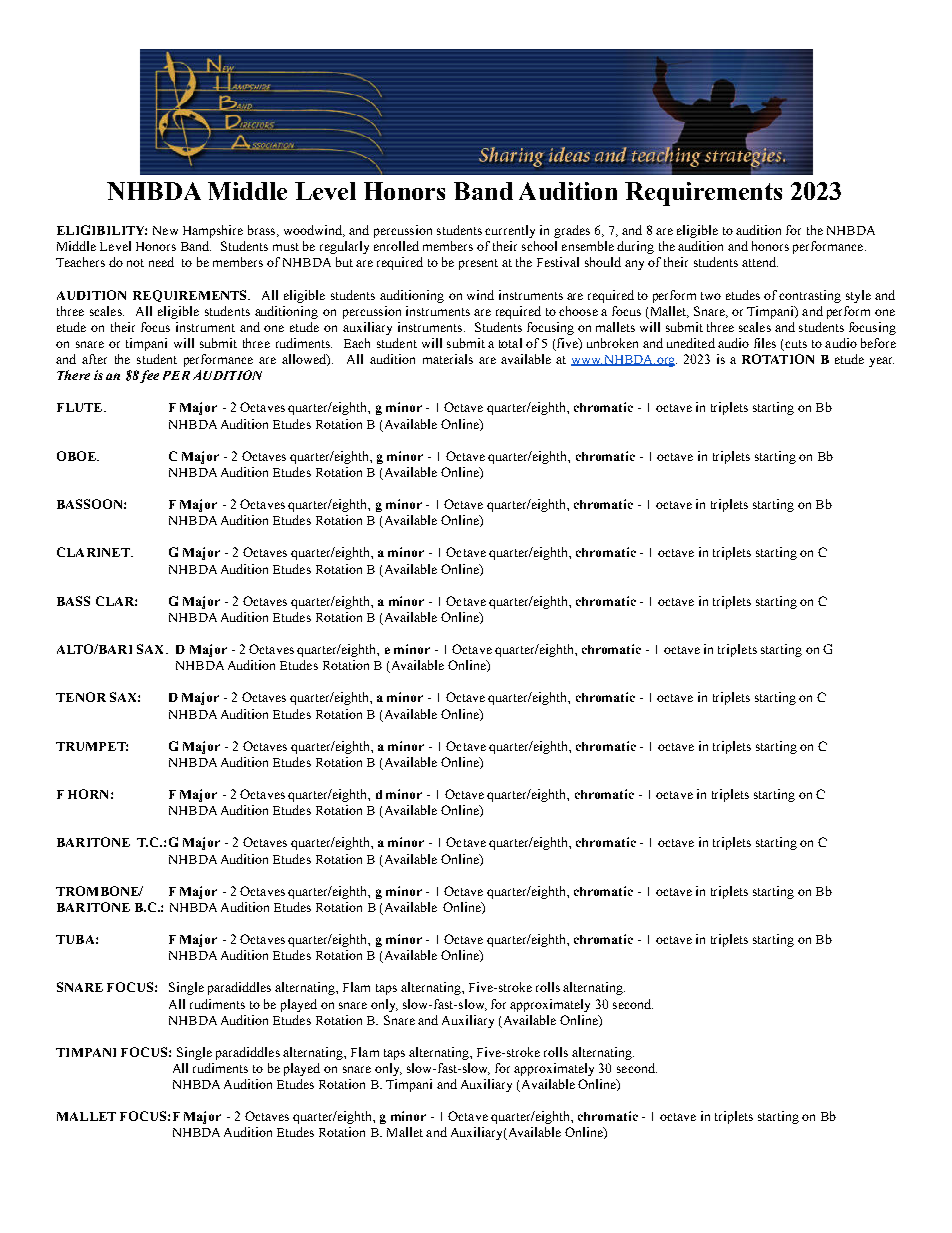 This page has height=1233, width=952. Describe the element at coordinates (760, 262) in the page. I see `attend` at that location.
